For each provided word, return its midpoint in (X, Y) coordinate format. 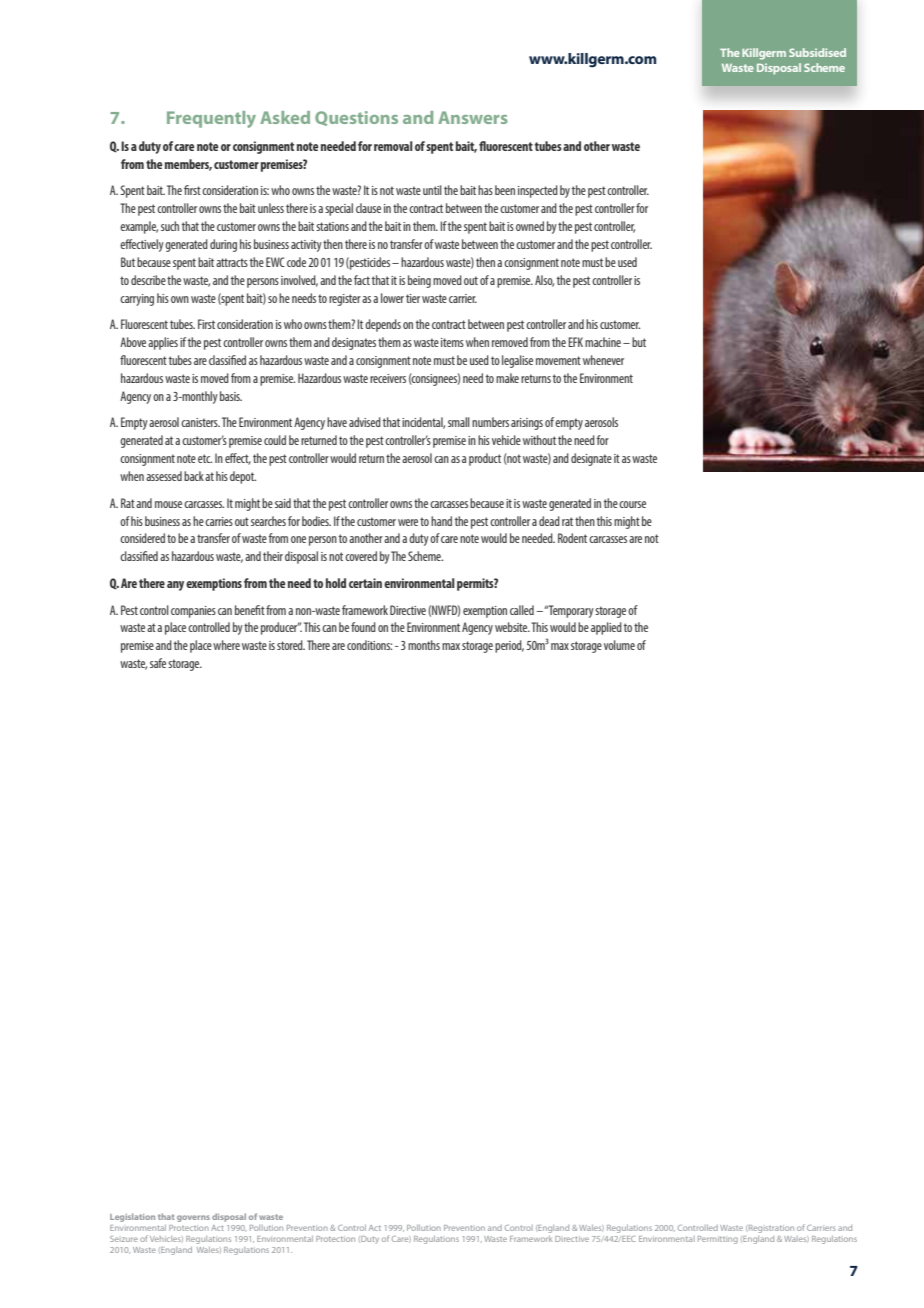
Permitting (718, 1240)
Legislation (132, 1217)
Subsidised (817, 52)
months (424, 645)
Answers (473, 117)
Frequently (211, 119)
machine (603, 342)
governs (193, 1218)
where (226, 645)
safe (158, 663)
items (452, 342)
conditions (369, 645)
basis (231, 396)
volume (619, 645)
